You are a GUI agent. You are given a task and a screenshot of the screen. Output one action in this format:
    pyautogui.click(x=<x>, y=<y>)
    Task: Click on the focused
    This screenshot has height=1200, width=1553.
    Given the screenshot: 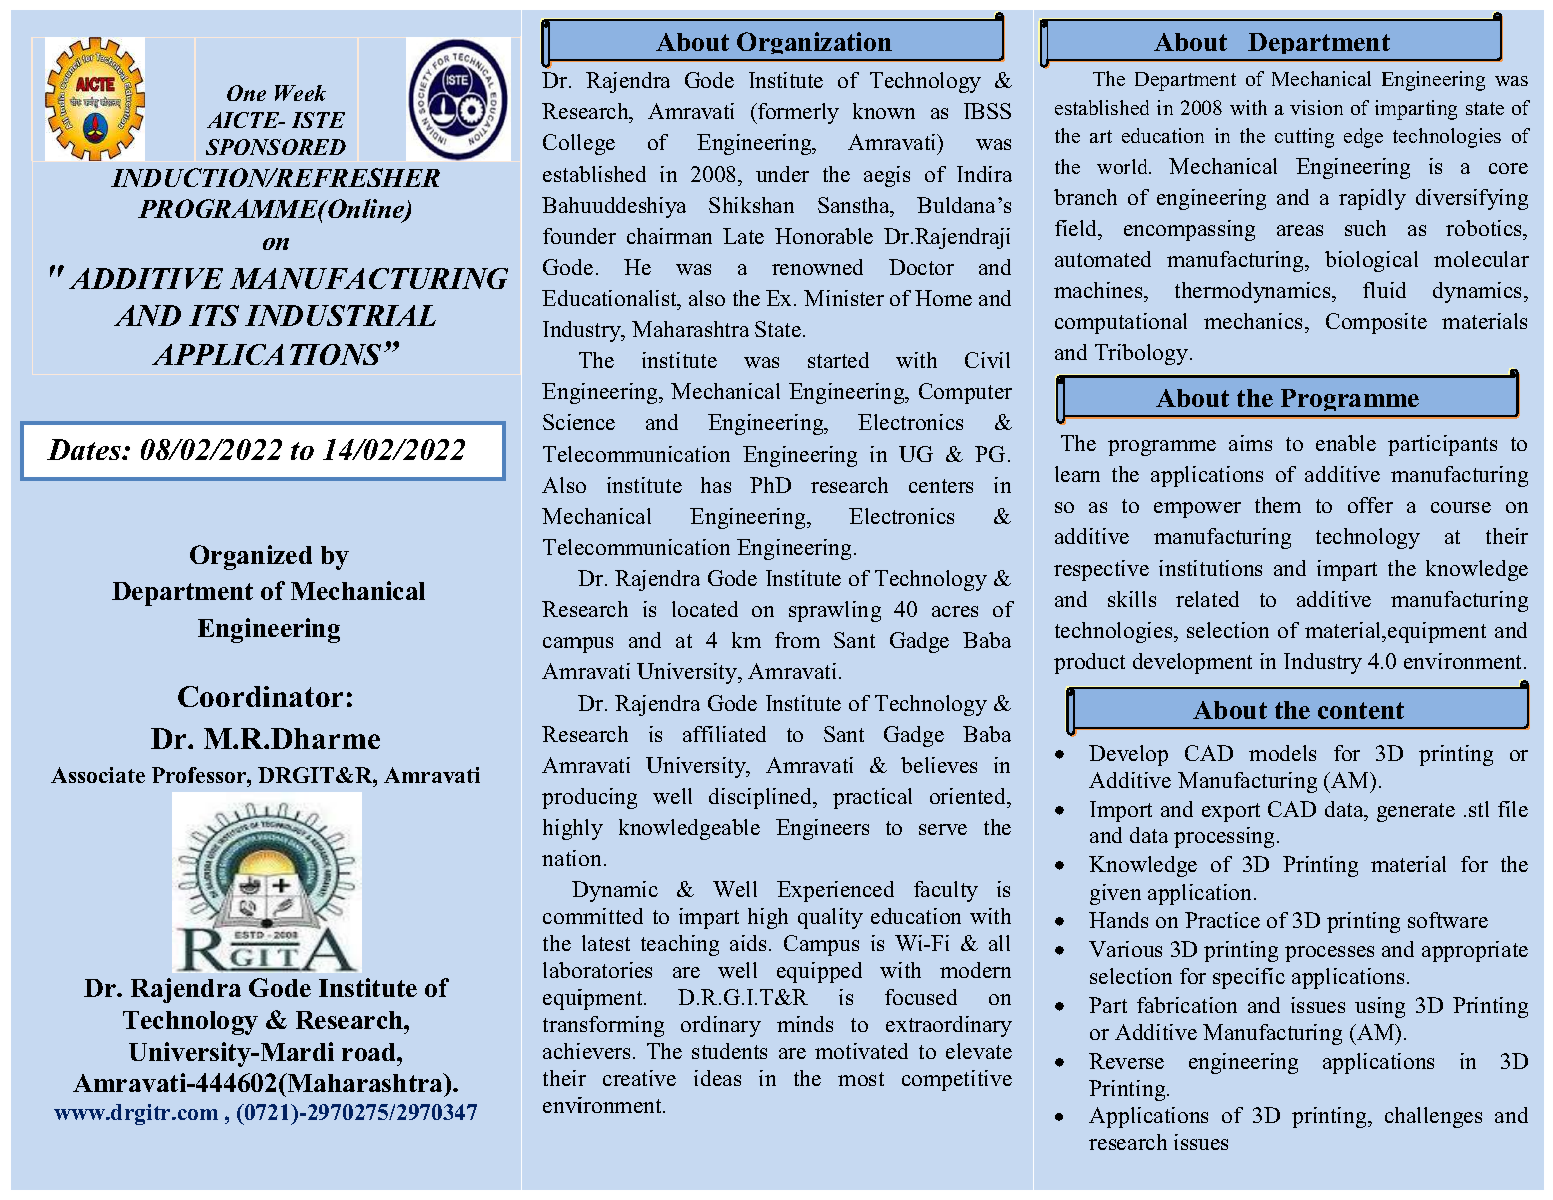 What is the action you would take?
    pyautogui.click(x=921, y=997)
